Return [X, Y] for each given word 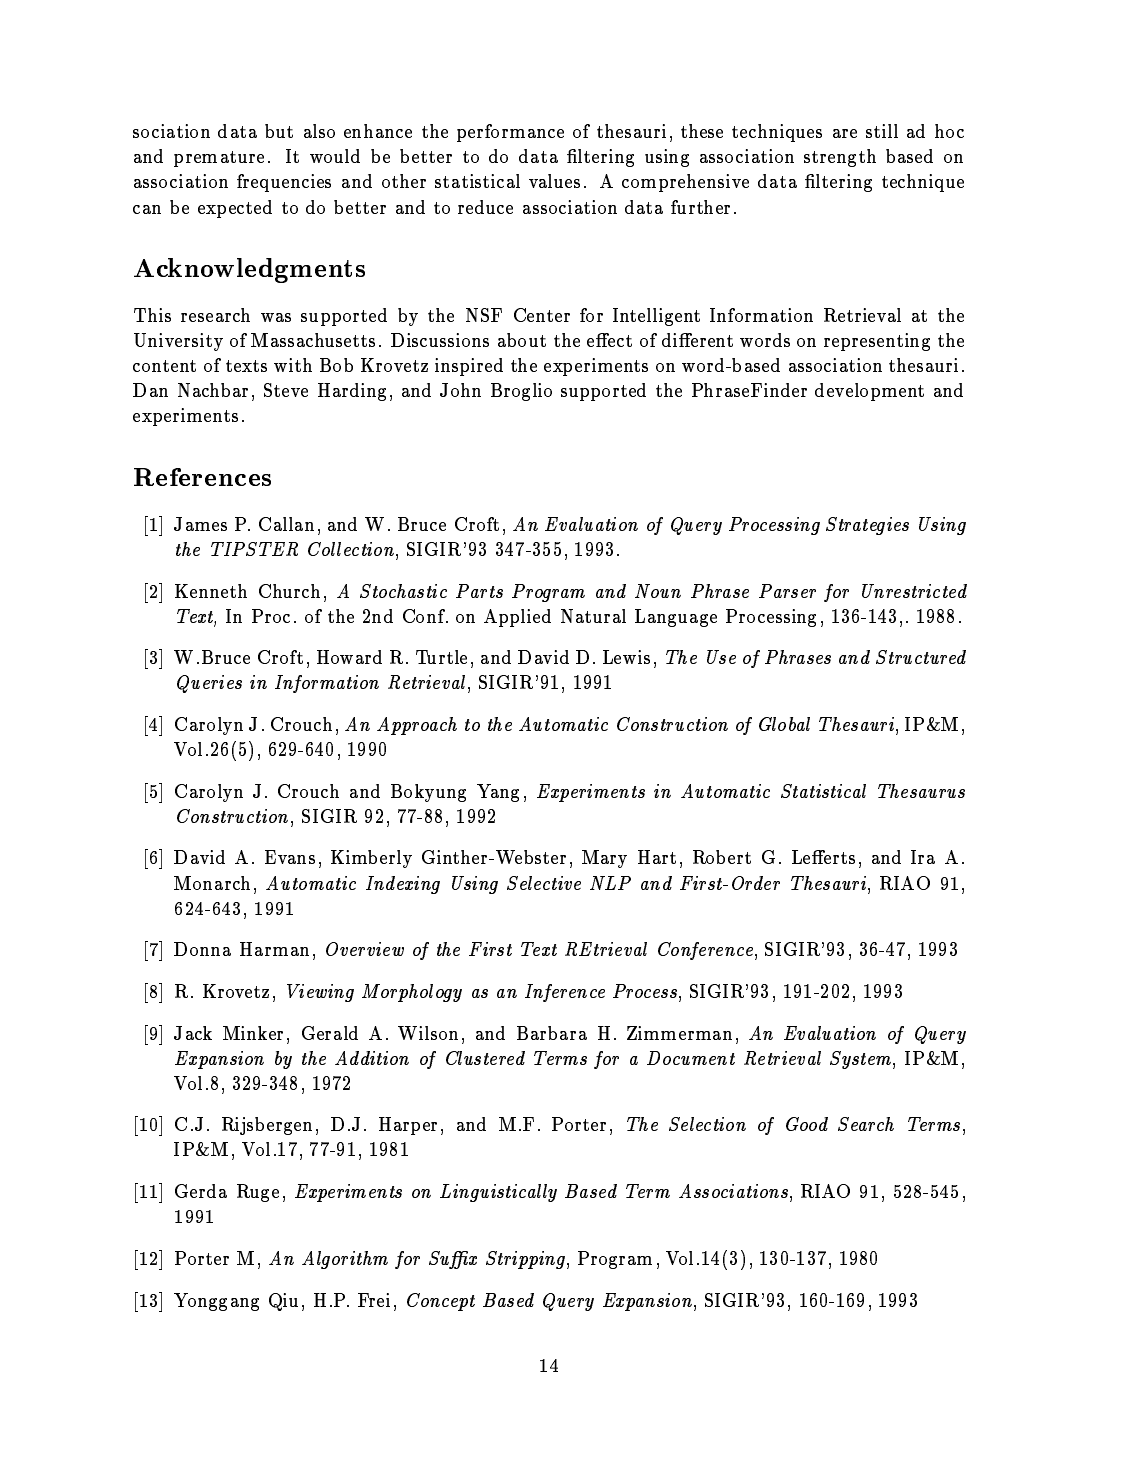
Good [807, 1124]
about [522, 340]
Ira [923, 857]
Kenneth [211, 591]
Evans [290, 857]
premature [219, 159]
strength [840, 158]
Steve [286, 390]
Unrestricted [914, 591]
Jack [193, 1033]
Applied [517, 618]
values [554, 181]
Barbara [552, 1033]
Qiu [283, 1302]
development [869, 392]
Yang [498, 793]
